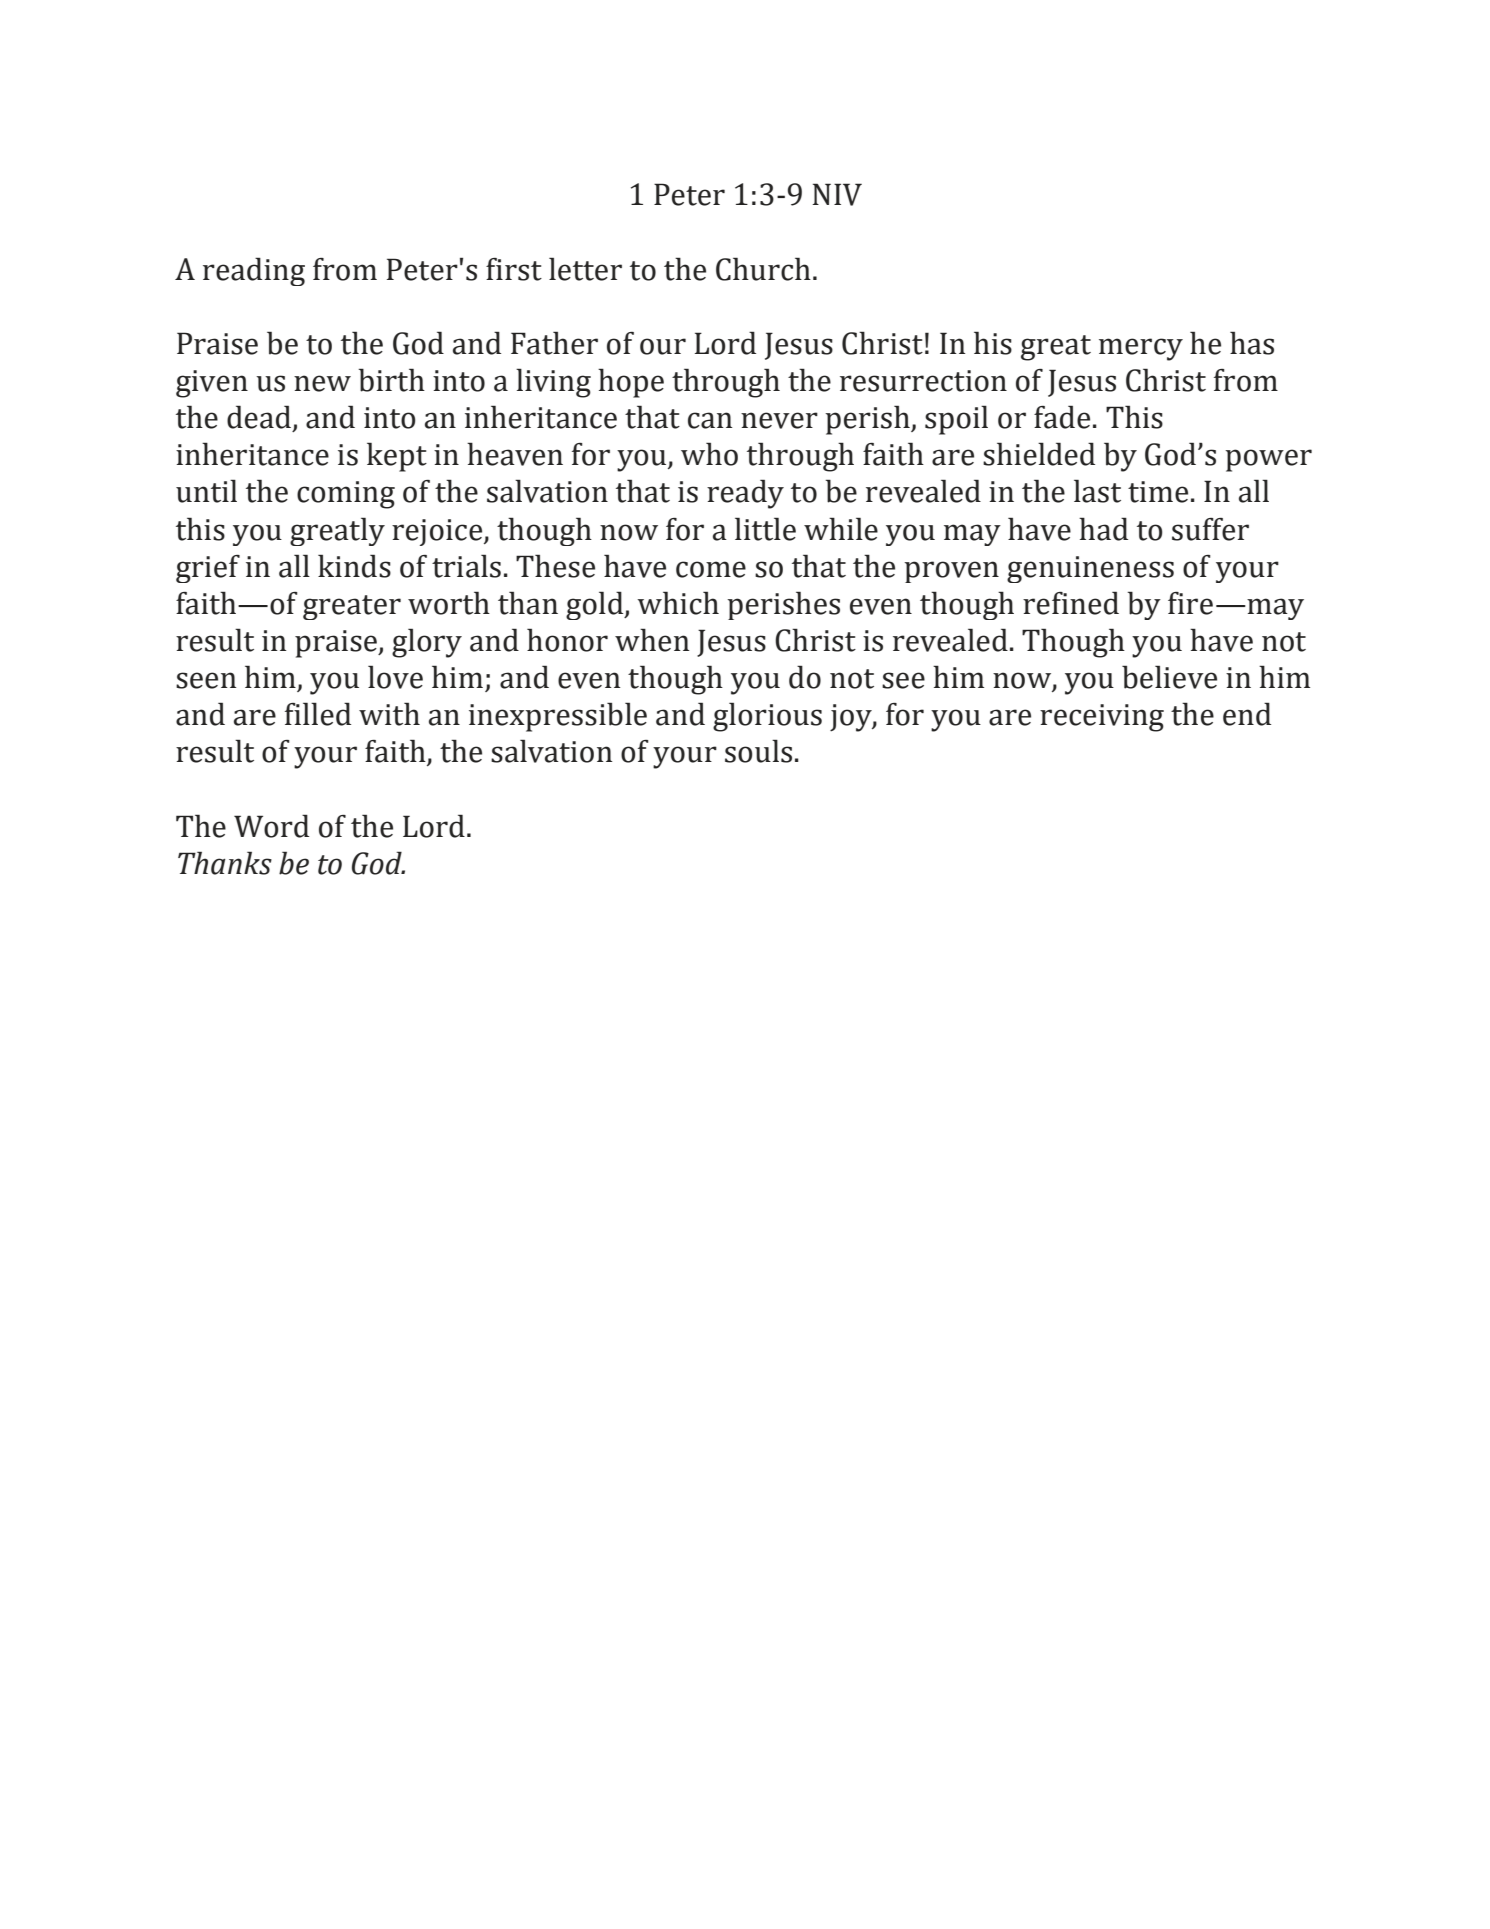 This document has height=1929, width=1490. What do you see at coordinates (1141, 349) in the document?
I see `mercy` at bounding box center [1141, 349].
